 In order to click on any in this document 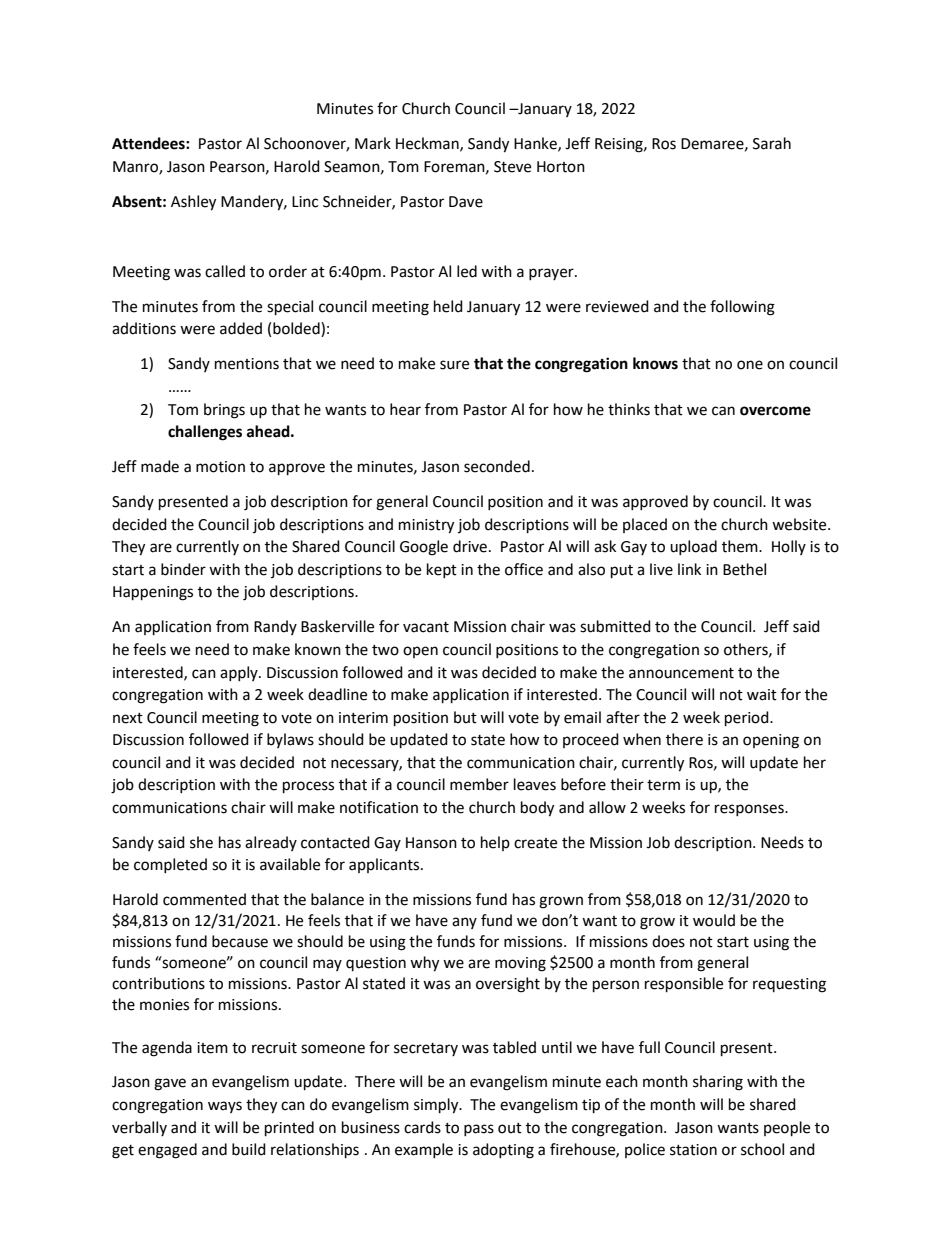, I will do `click(464, 923)`.
